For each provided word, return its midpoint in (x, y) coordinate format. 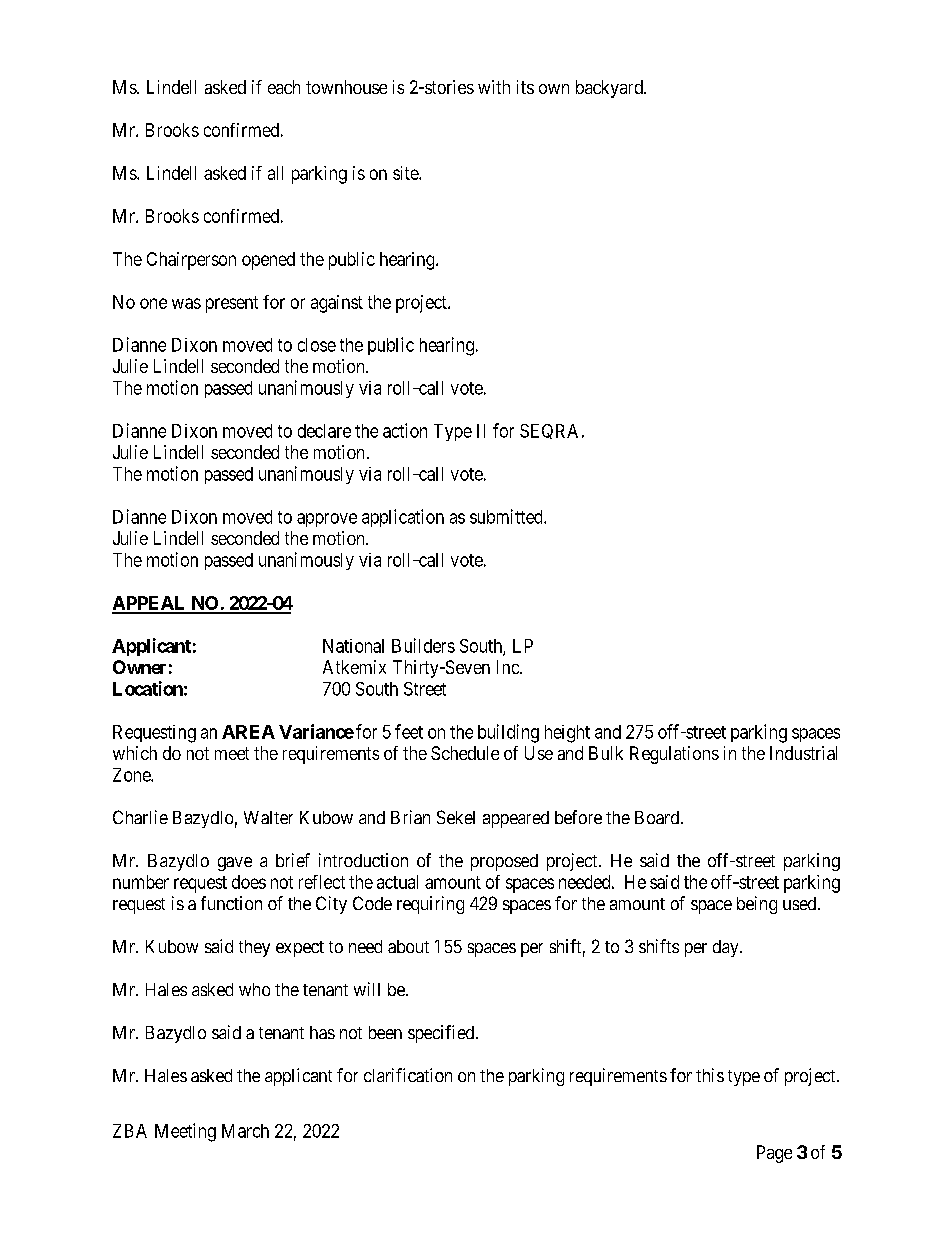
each (284, 87)
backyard (610, 89)
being (757, 905)
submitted (507, 516)
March (245, 1131)
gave (235, 864)
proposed (504, 862)
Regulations (674, 755)
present (232, 304)
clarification (408, 1075)
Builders (423, 645)
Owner (139, 667)
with (494, 87)
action (405, 430)
